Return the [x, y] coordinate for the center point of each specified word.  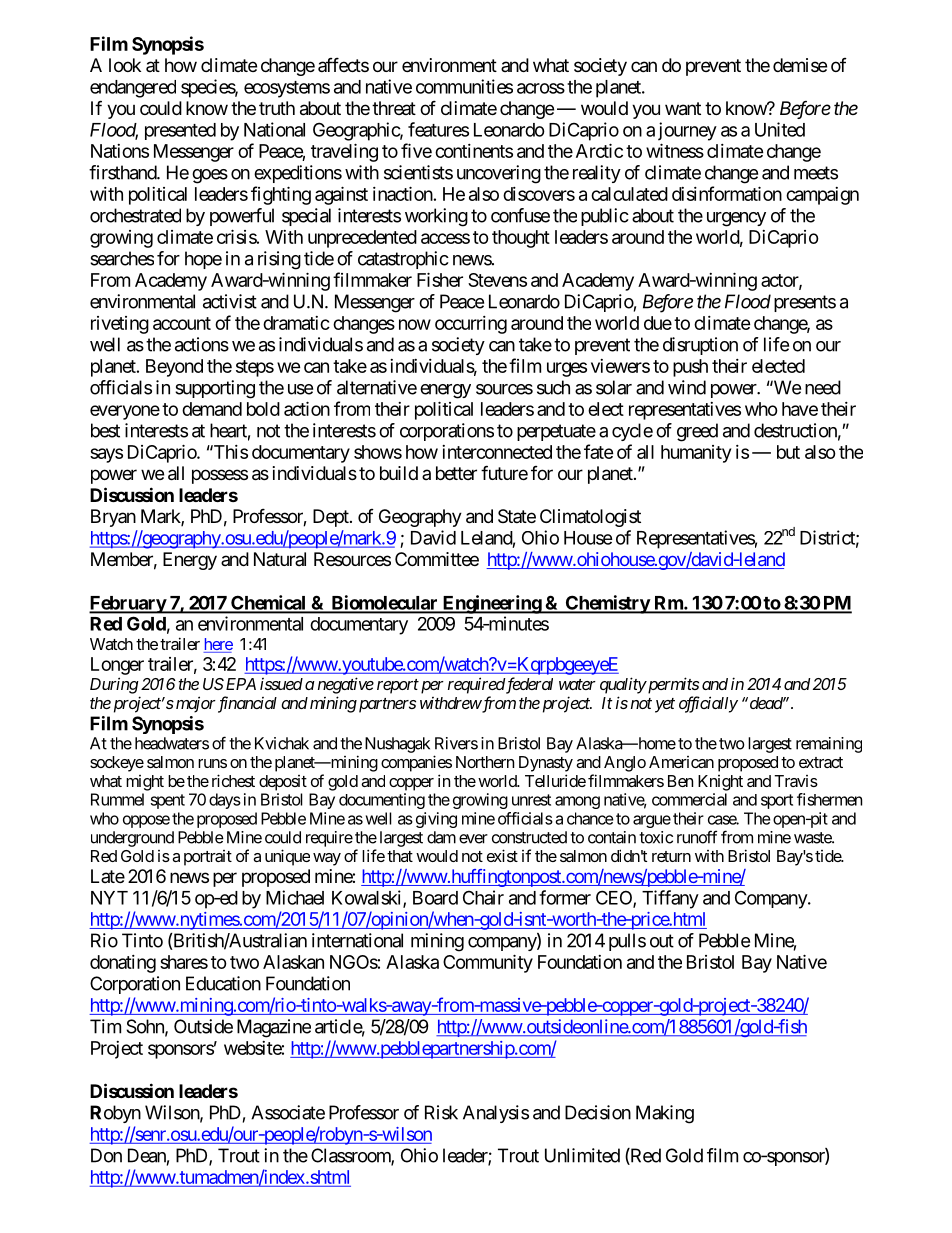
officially [708, 704]
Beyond [174, 368]
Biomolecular [384, 603]
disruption [700, 346]
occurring [471, 325]
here [218, 645]
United [780, 129]
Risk [441, 1112]
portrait [208, 858]
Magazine [274, 1028]
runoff [697, 837]
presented [180, 131]
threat [394, 108]
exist [502, 855]
